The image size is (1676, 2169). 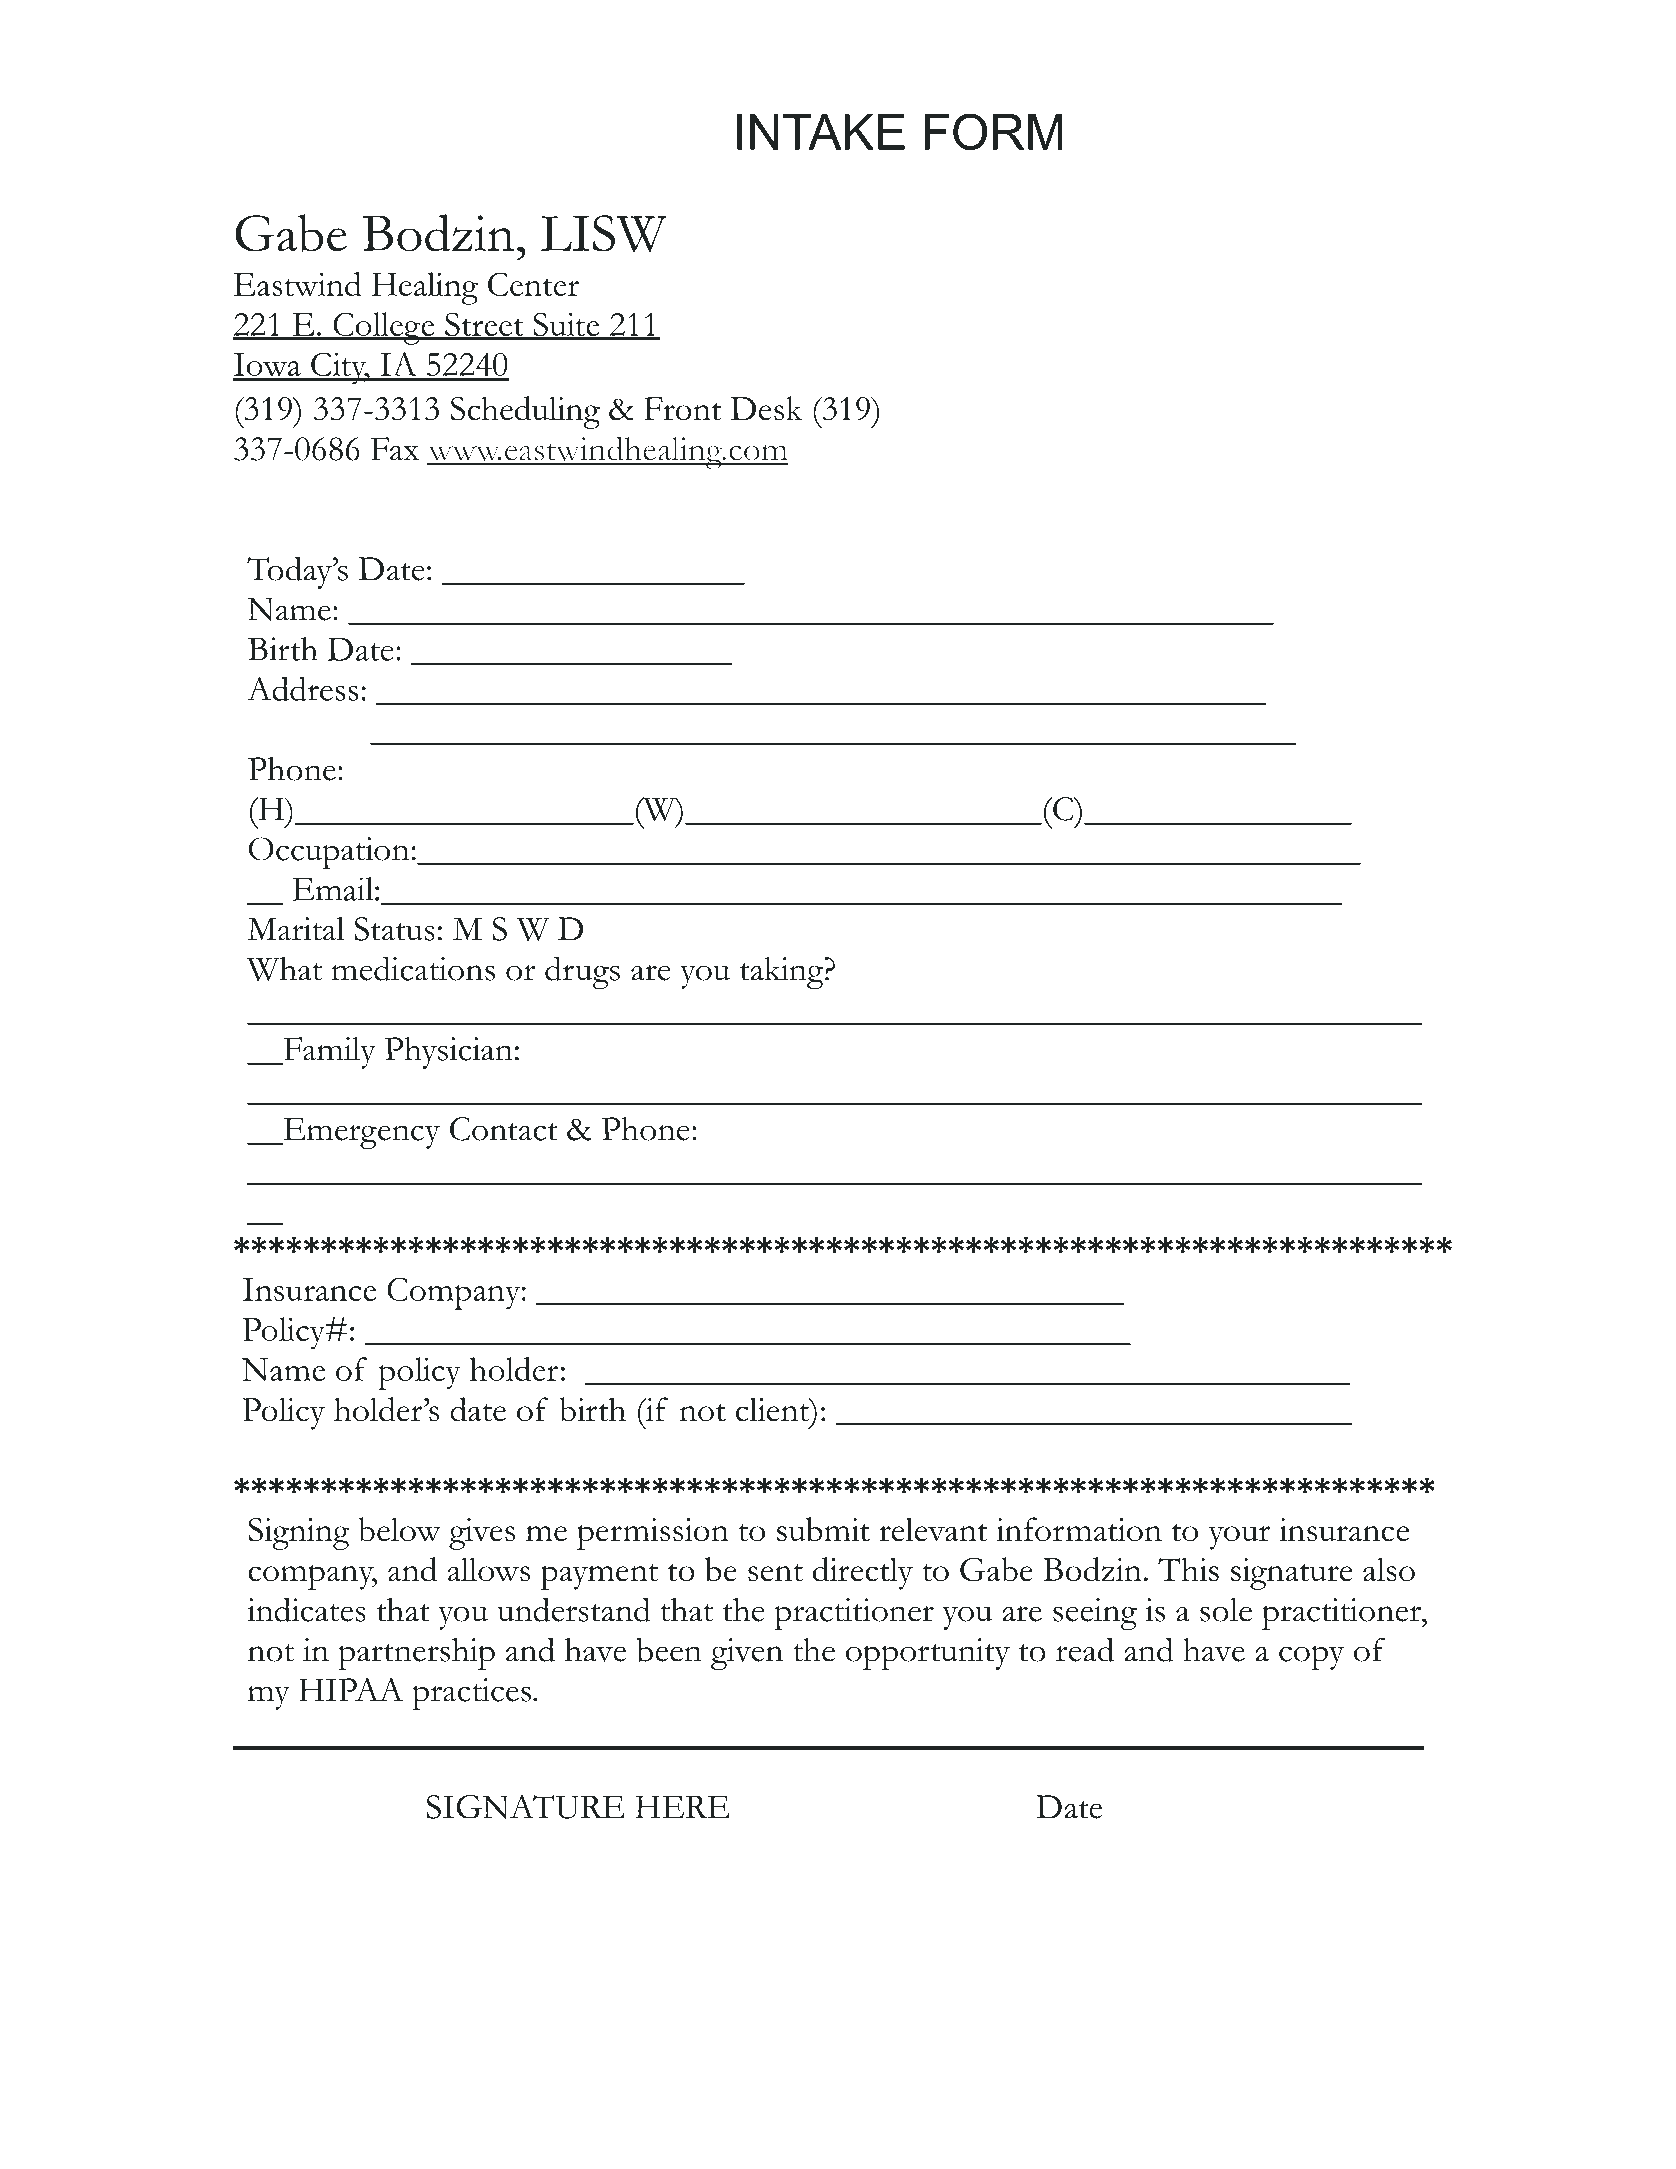 What do you see at coordinates (1311, 1657) in the screenshot?
I see `copy` at bounding box center [1311, 1657].
